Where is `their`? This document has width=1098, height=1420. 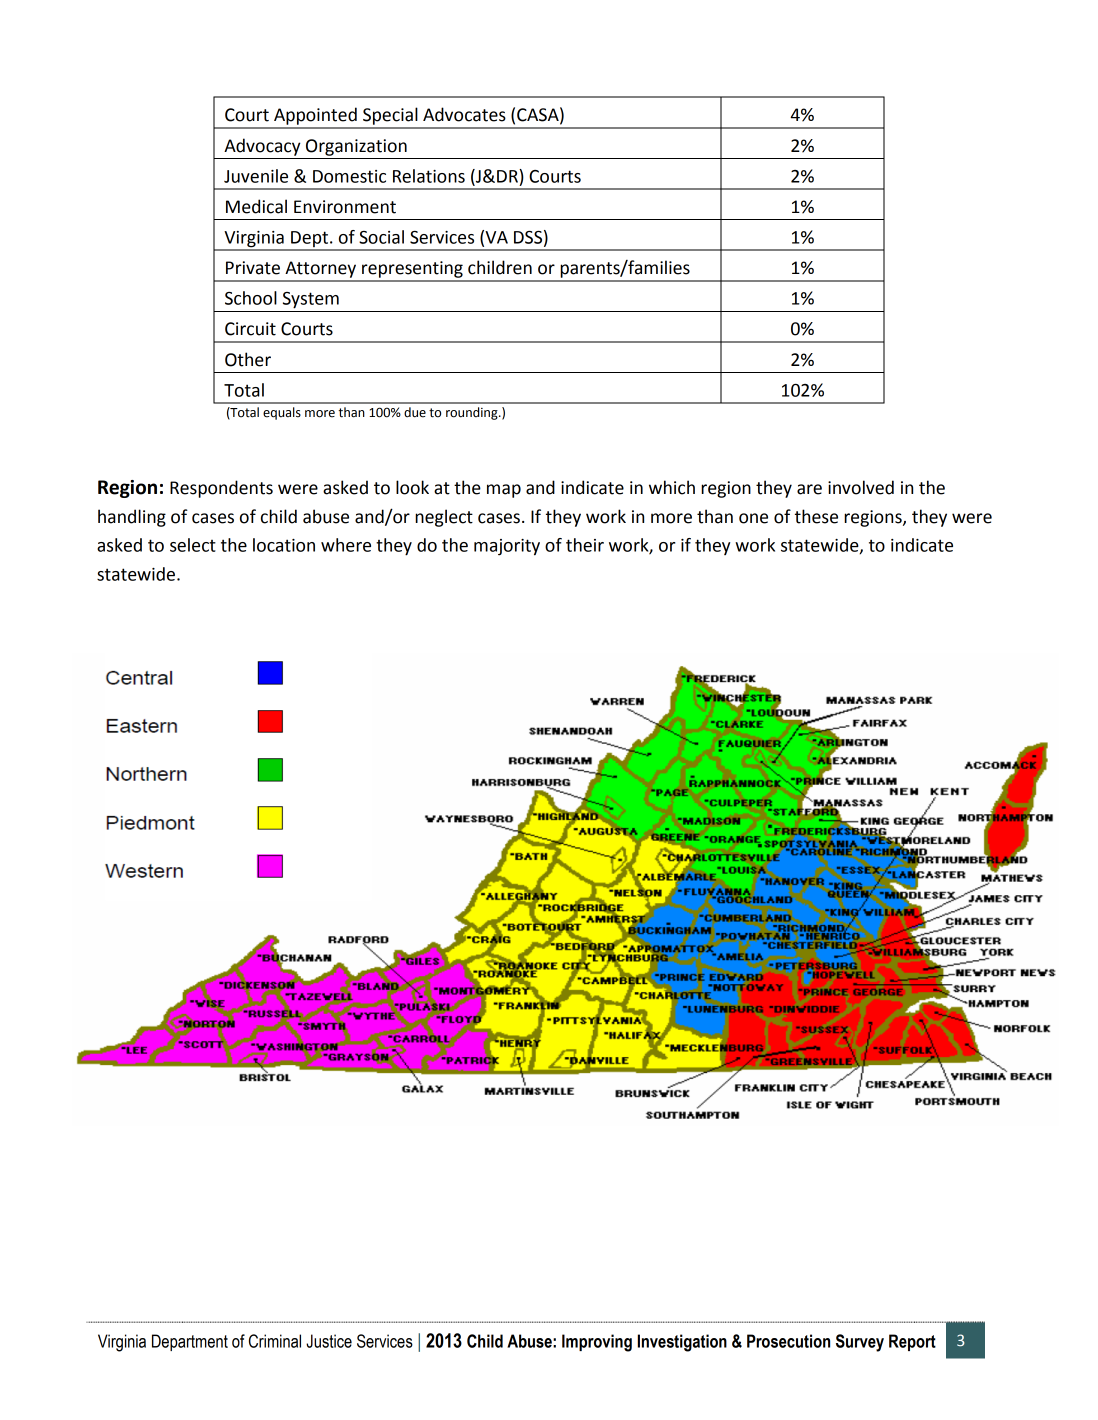 their is located at coordinates (585, 545).
